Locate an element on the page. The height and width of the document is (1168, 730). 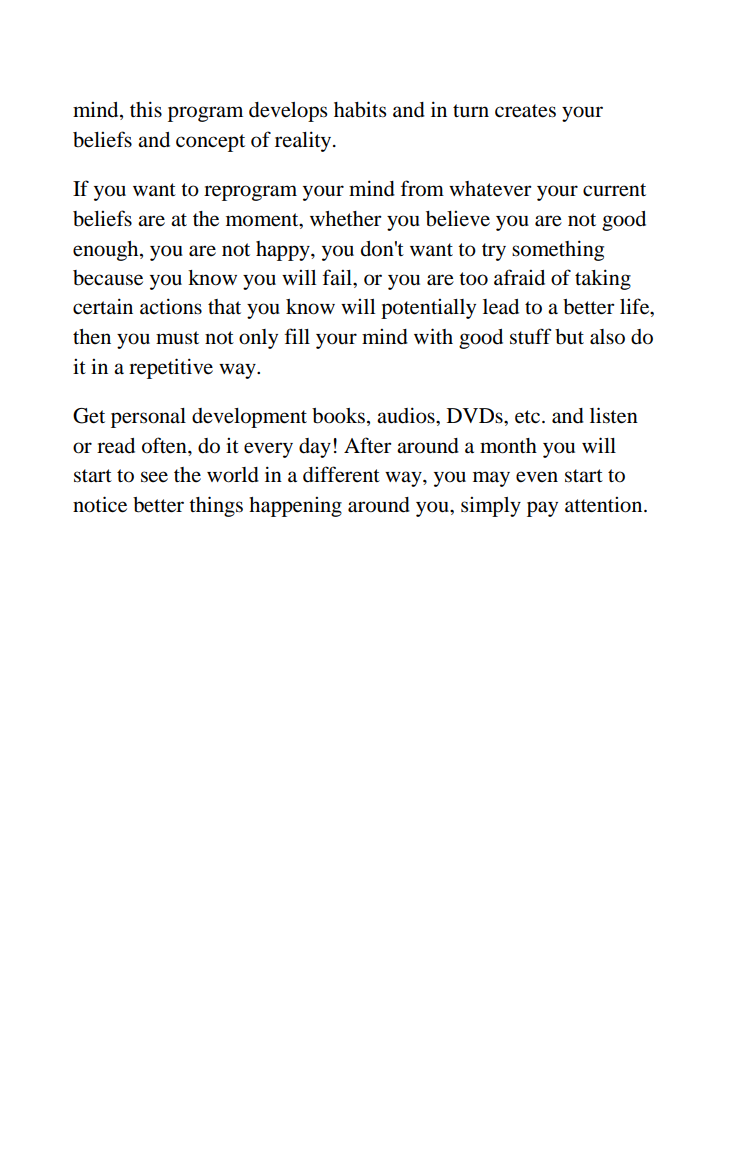
habits is located at coordinates (360, 109).
